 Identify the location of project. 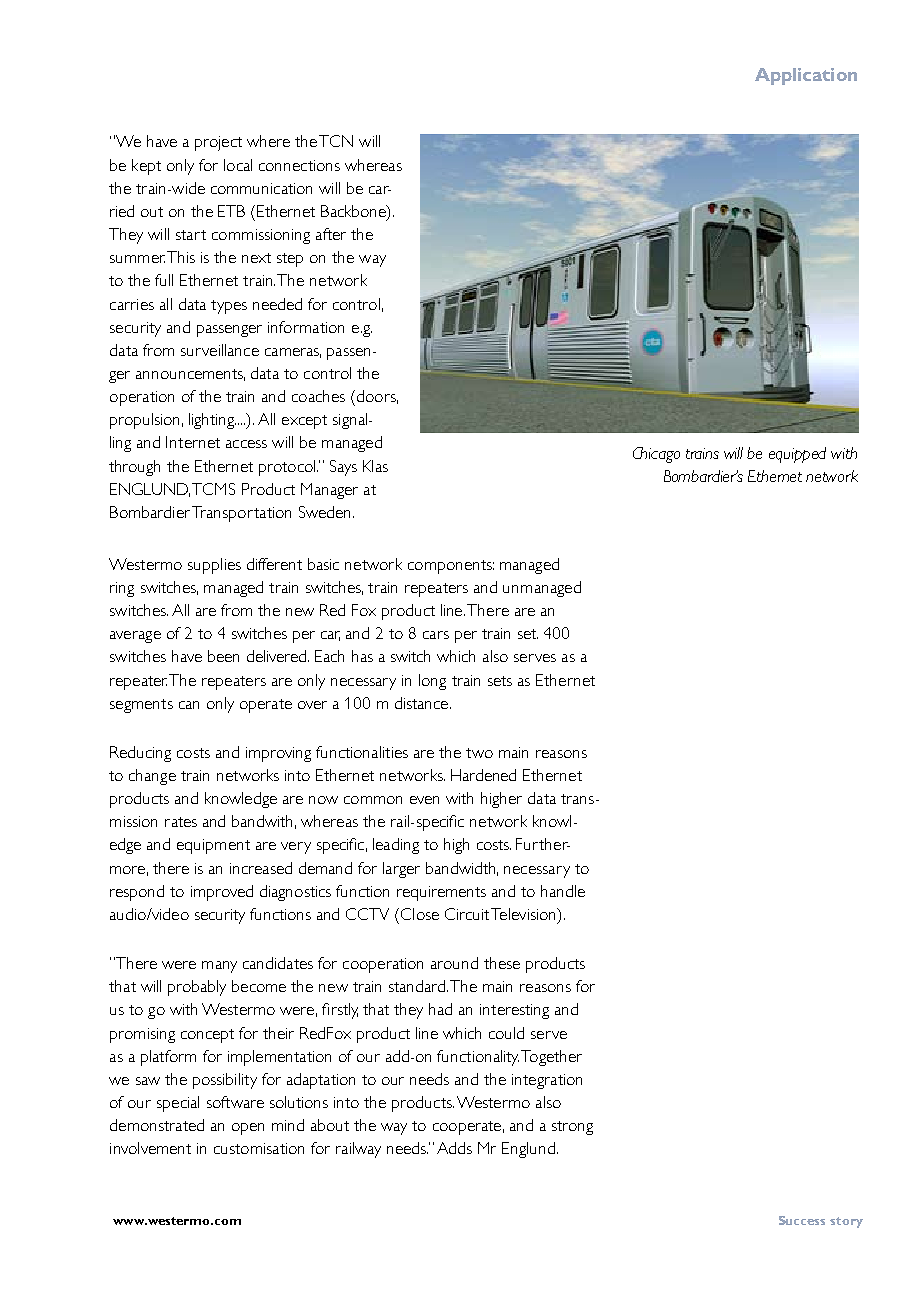
(218, 143).
